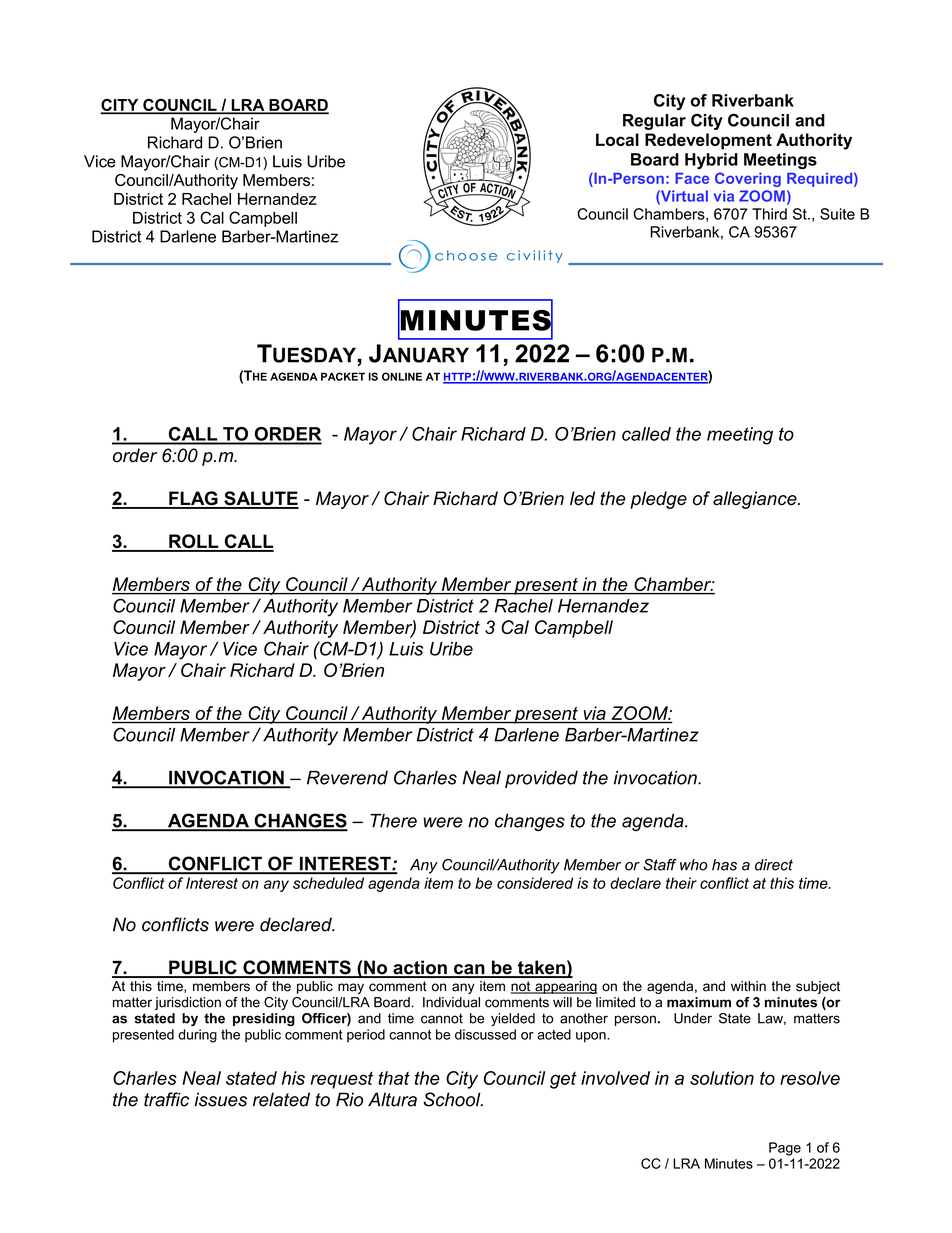  I want to click on provided, so click(541, 779).
